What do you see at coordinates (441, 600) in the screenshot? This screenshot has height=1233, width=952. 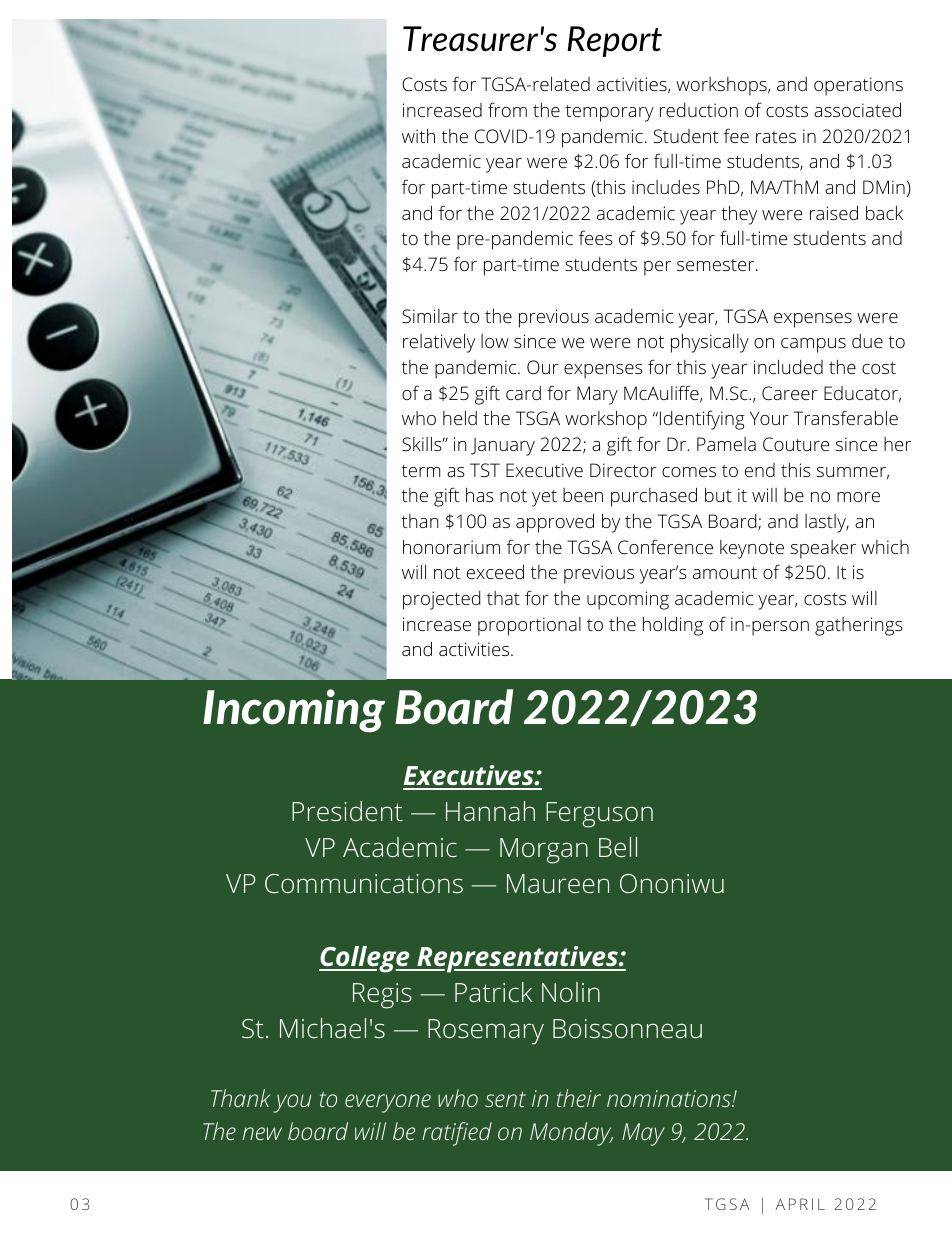 I see `projected` at bounding box center [441, 600].
